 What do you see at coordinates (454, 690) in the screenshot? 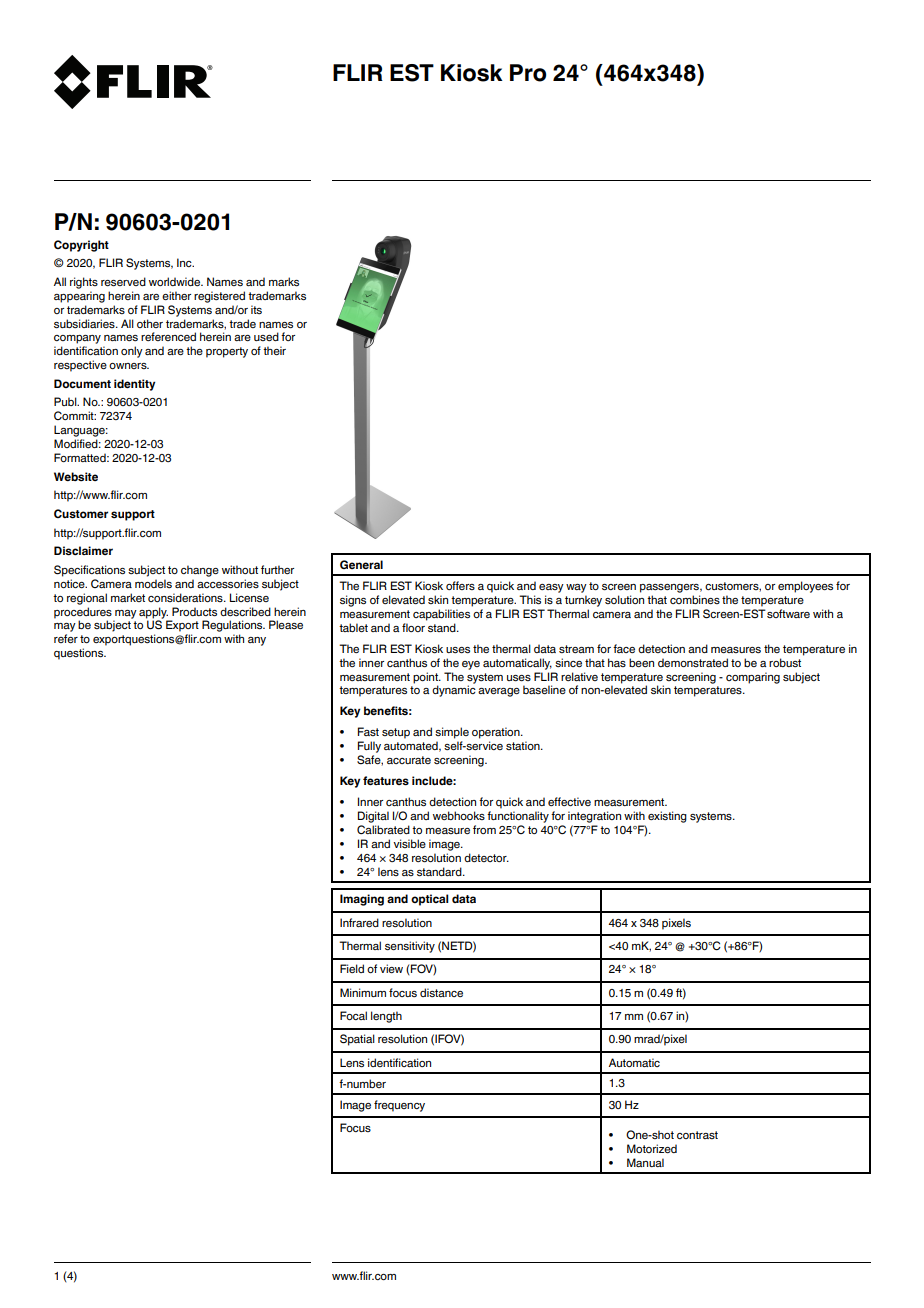
I see `dynamic` at bounding box center [454, 690].
